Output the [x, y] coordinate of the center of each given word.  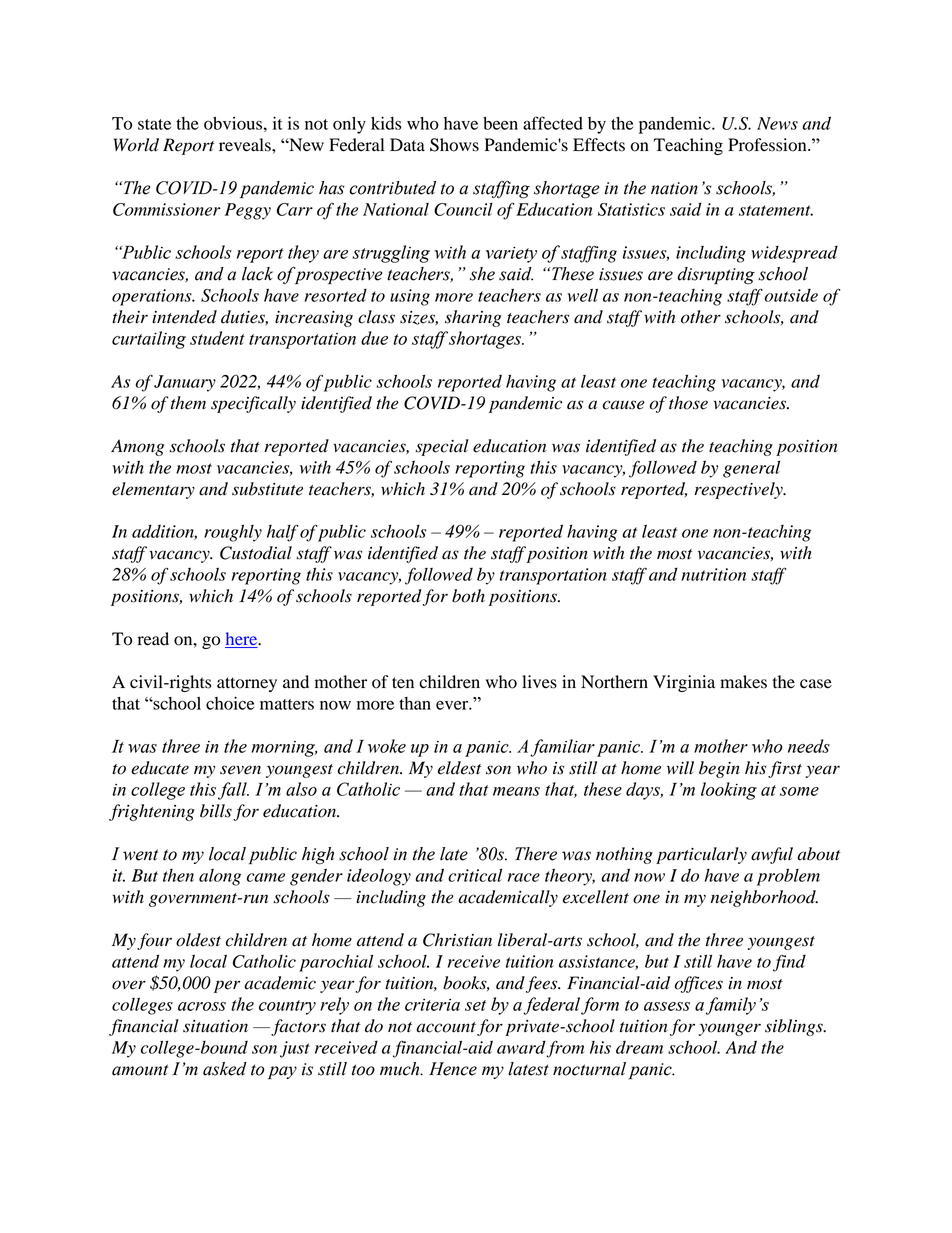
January [185, 383]
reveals [246, 145]
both [468, 596]
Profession [768, 145]
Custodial [256, 553]
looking [729, 791]
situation [215, 1026]
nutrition [713, 574]
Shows [454, 145]
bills [216, 811]
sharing [473, 318]
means [516, 791]
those [688, 403]
